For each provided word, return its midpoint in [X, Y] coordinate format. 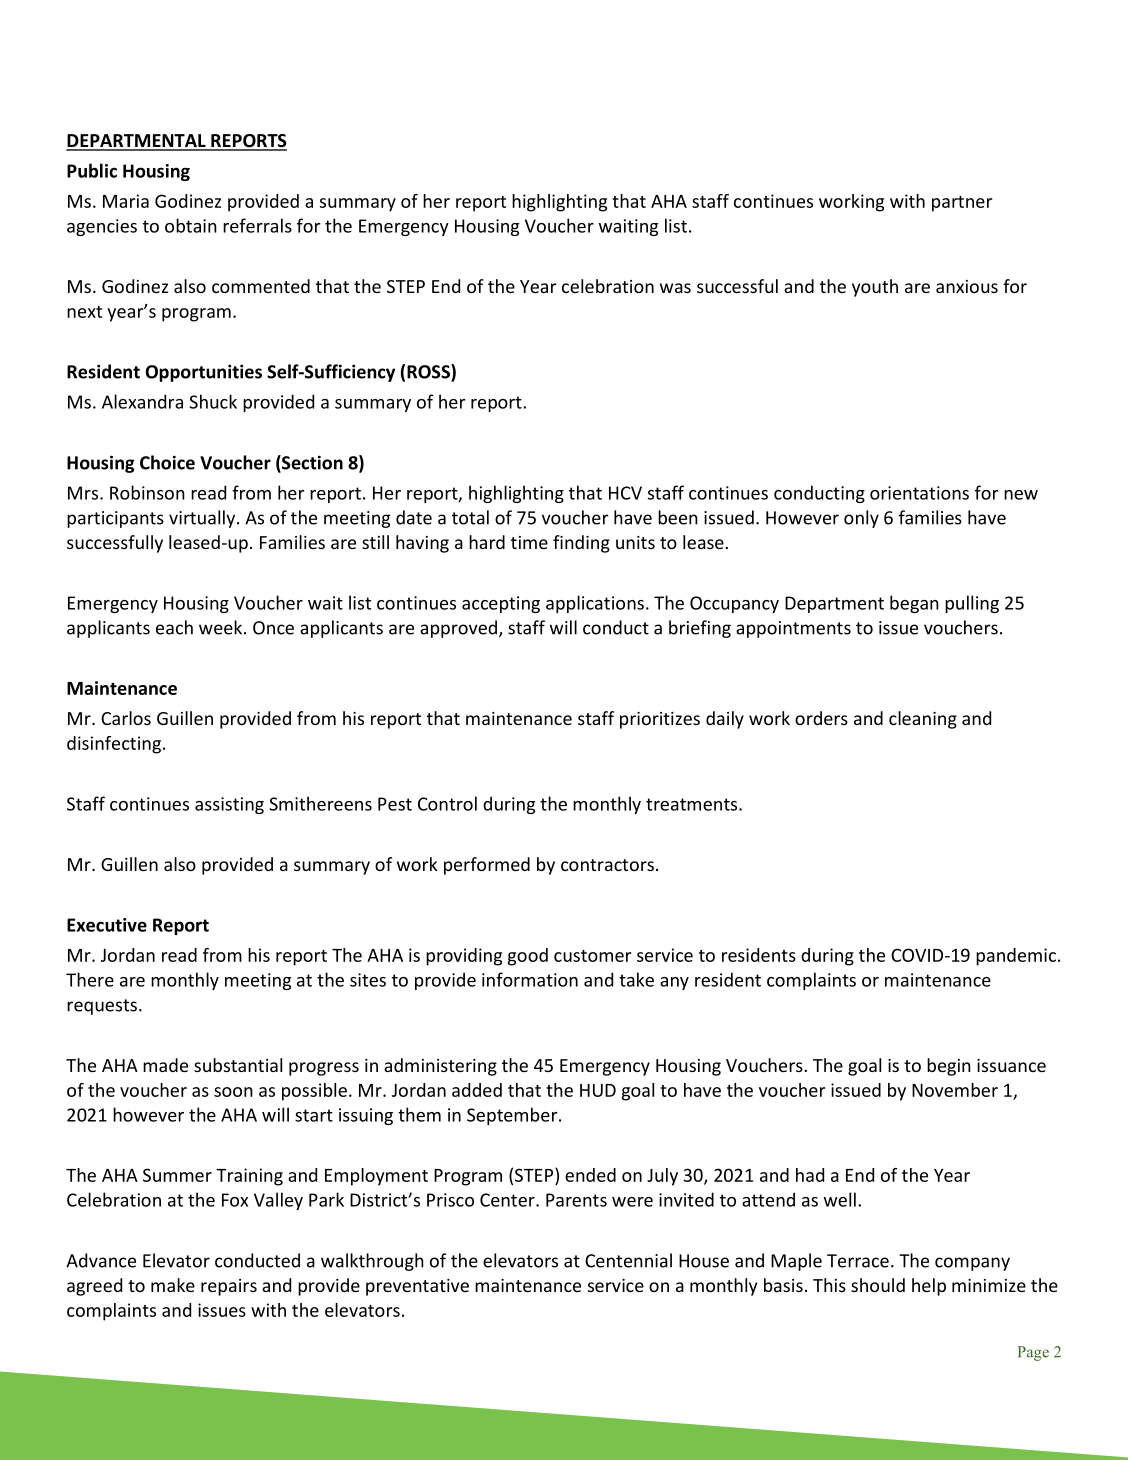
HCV [625, 493]
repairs [229, 1287]
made [165, 1065]
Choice [167, 462]
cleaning [923, 720]
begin [949, 1067]
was [675, 288]
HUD [598, 1090]
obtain [191, 225]
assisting [229, 805]
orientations [919, 493]
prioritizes [660, 720]
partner [962, 204]
